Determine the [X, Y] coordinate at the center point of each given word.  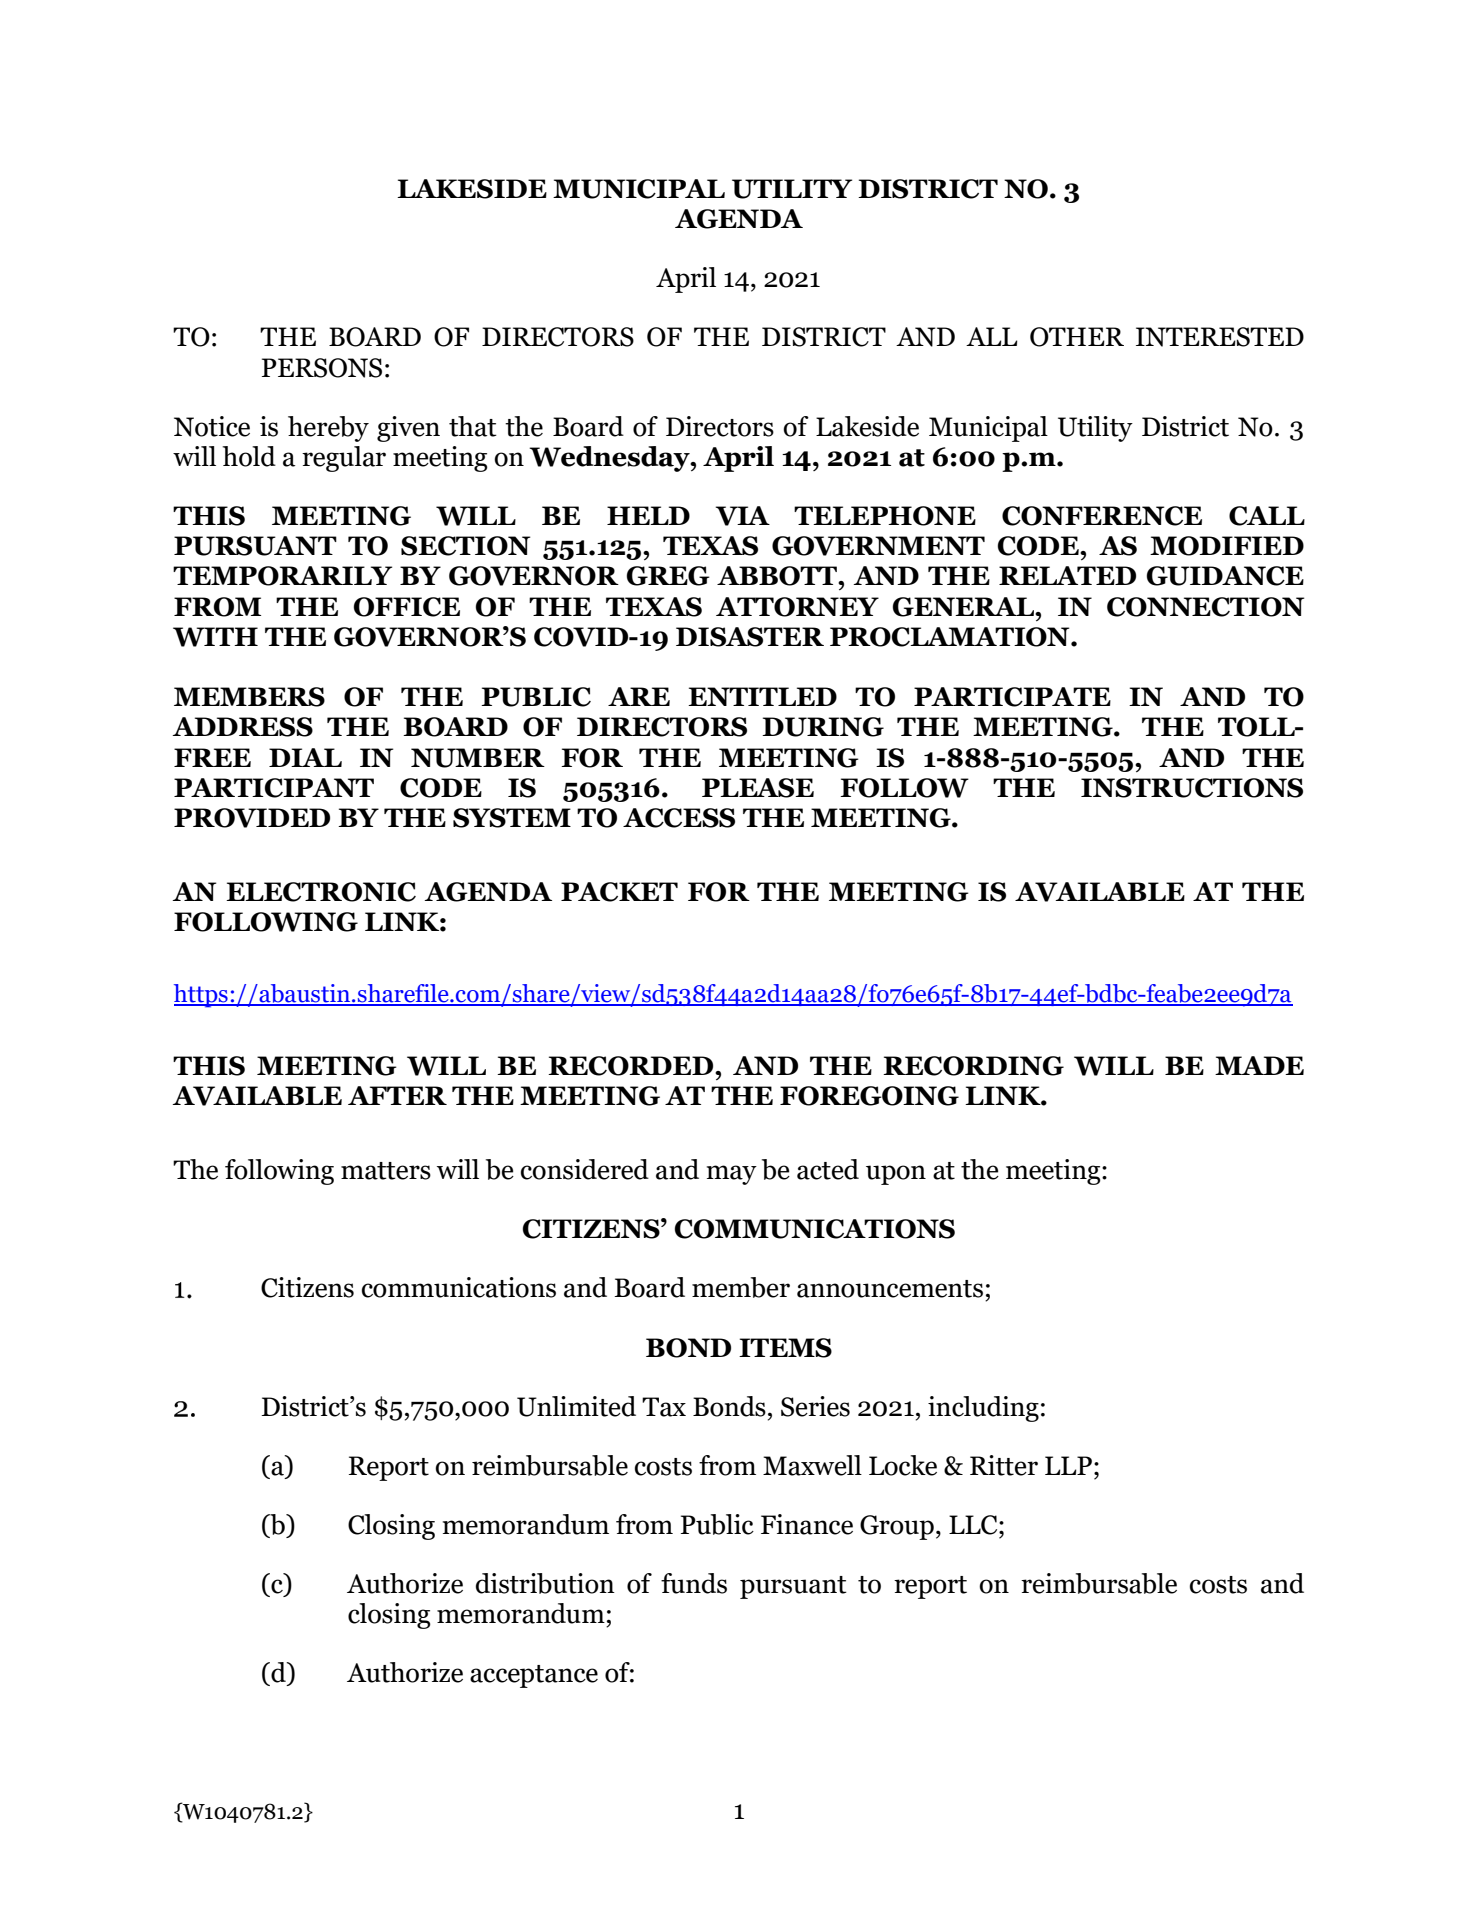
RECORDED [632, 1066]
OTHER [1077, 337]
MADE [1259, 1065]
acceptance [534, 1676]
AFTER [397, 1095]
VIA [743, 516]
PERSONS [322, 368]
